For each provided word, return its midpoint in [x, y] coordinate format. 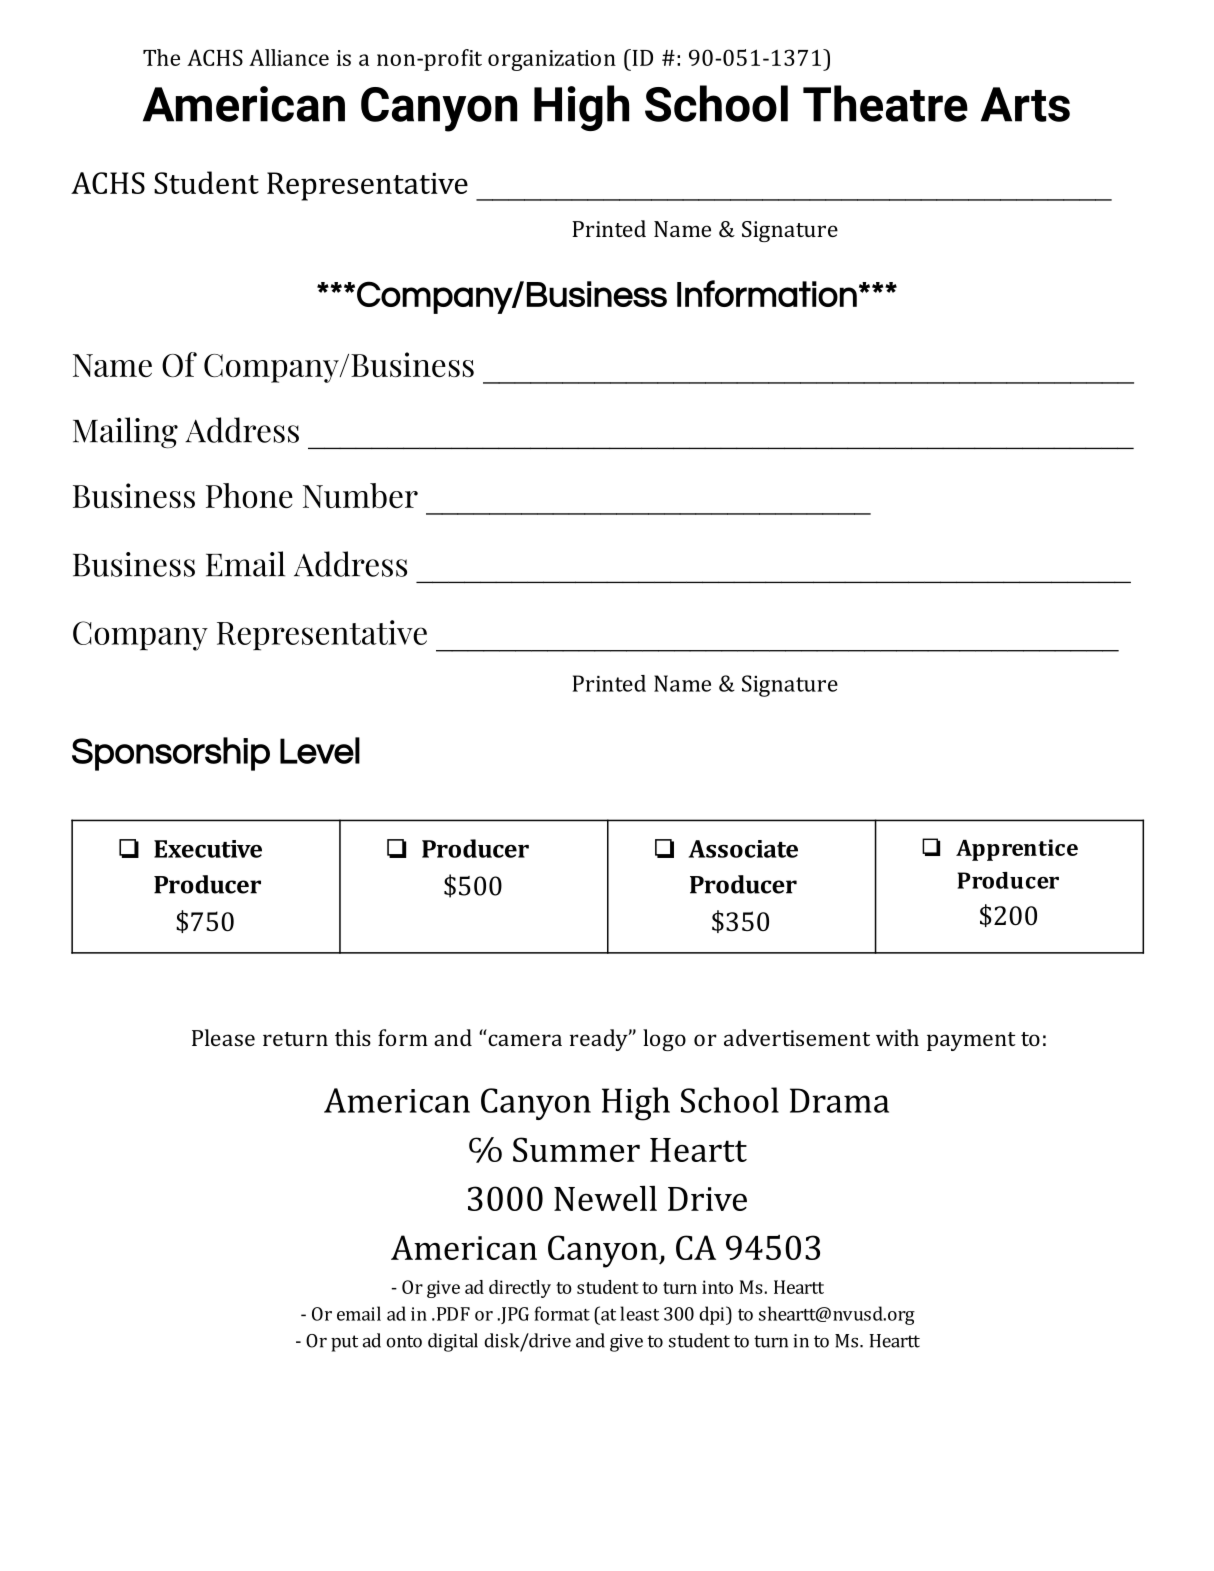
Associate [743, 849]
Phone [249, 495]
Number [360, 495]
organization [552, 60]
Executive [208, 849]
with [897, 1037]
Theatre [885, 103]
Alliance [289, 57]
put [344, 1343]
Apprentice [1017, 850]
